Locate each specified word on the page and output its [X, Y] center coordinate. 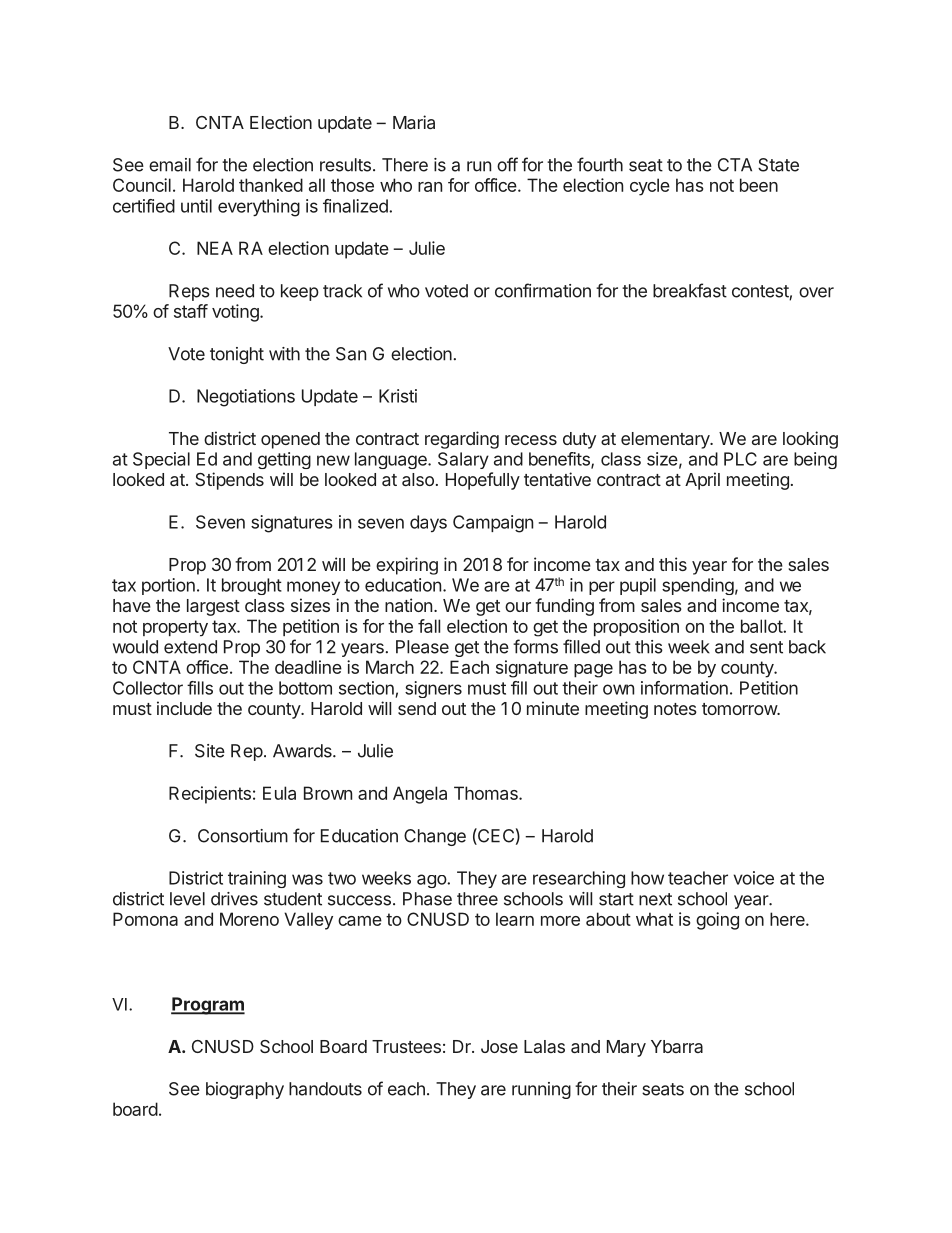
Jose [499, 1046]
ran [430, 187]
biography [245, 1090]
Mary [626, 1048]
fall [429, 626]
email [170, 165]
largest [213, 607]
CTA [735, 165]
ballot [762, 626]
